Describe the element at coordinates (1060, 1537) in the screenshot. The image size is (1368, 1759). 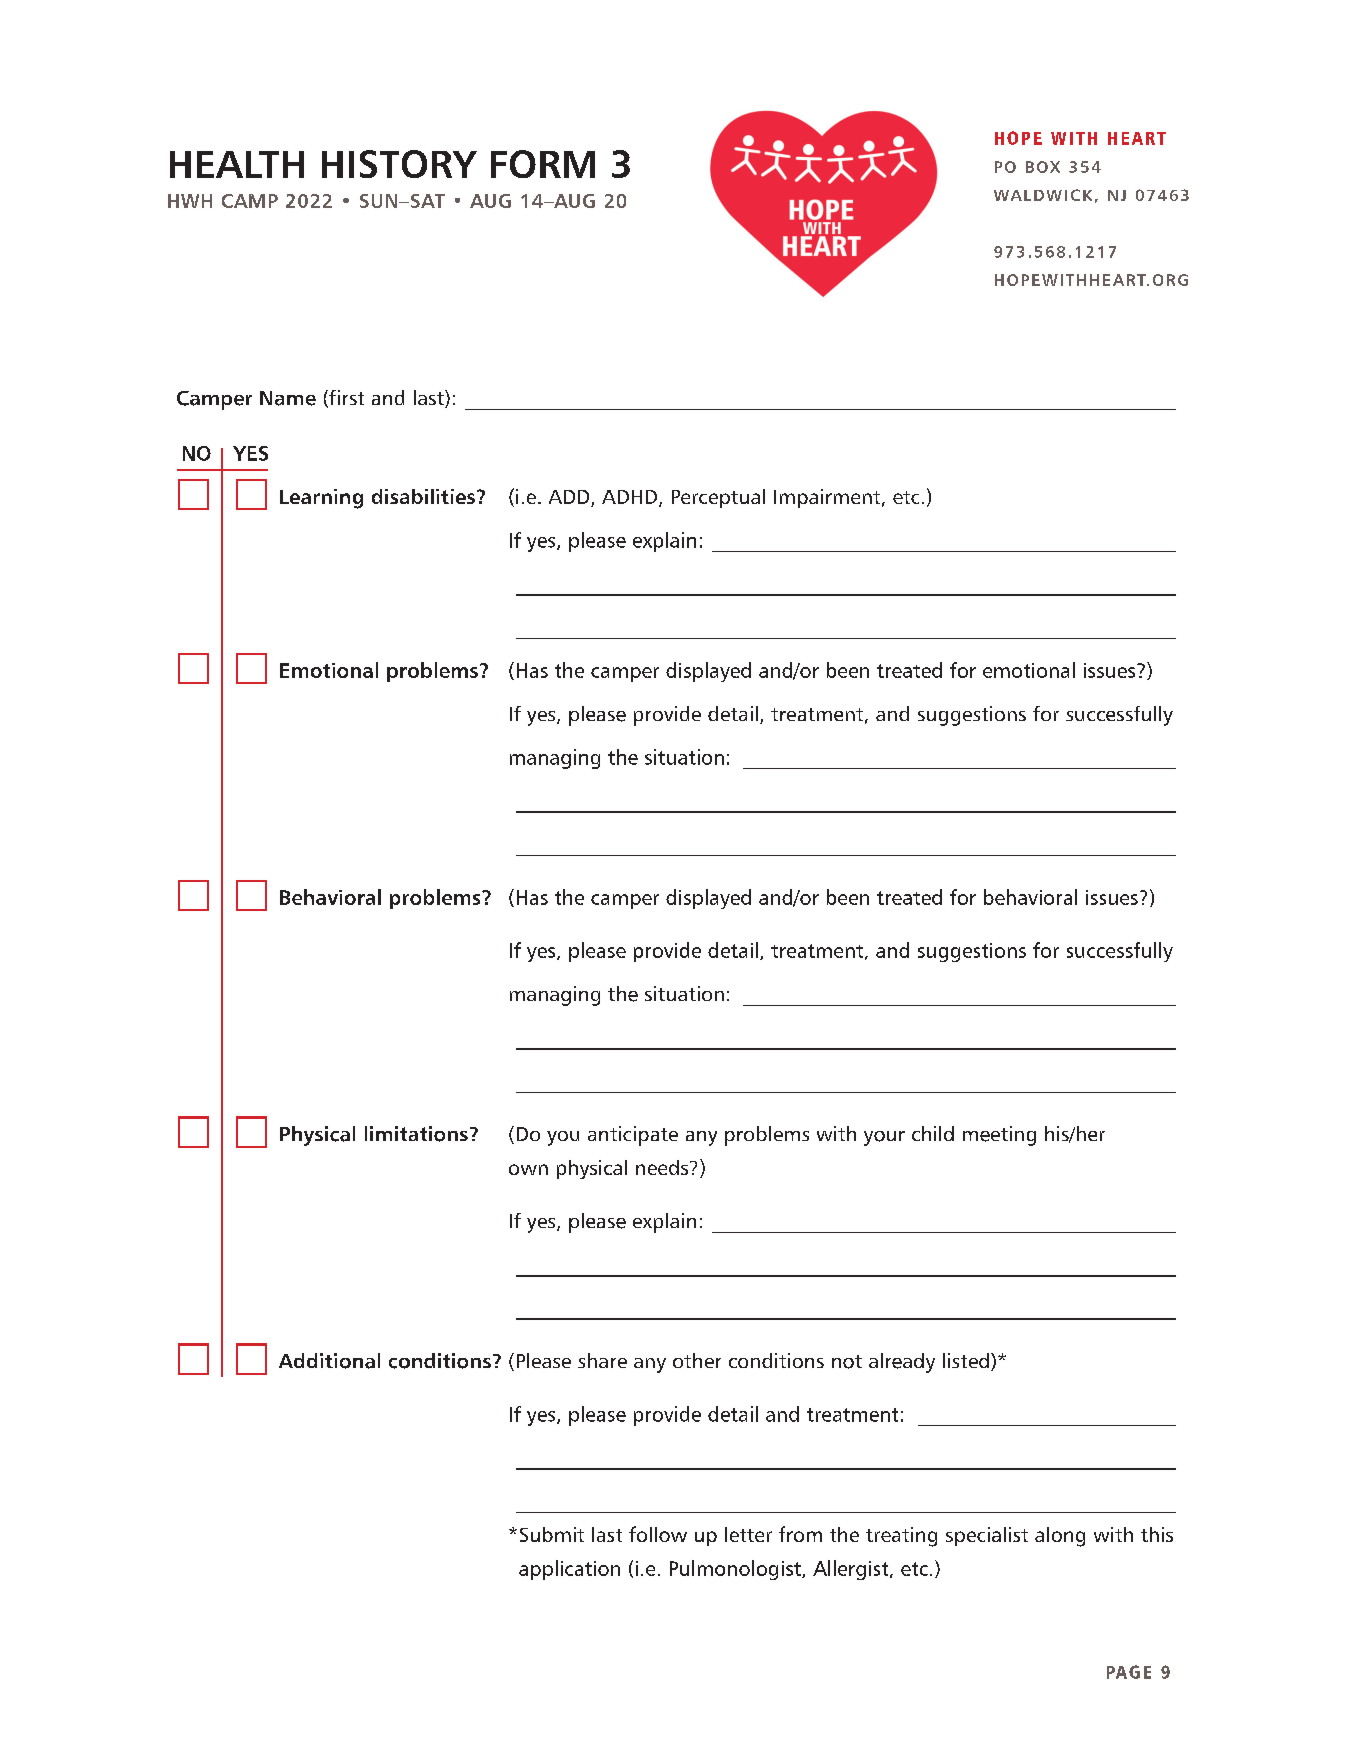
I see `along` at that location.
